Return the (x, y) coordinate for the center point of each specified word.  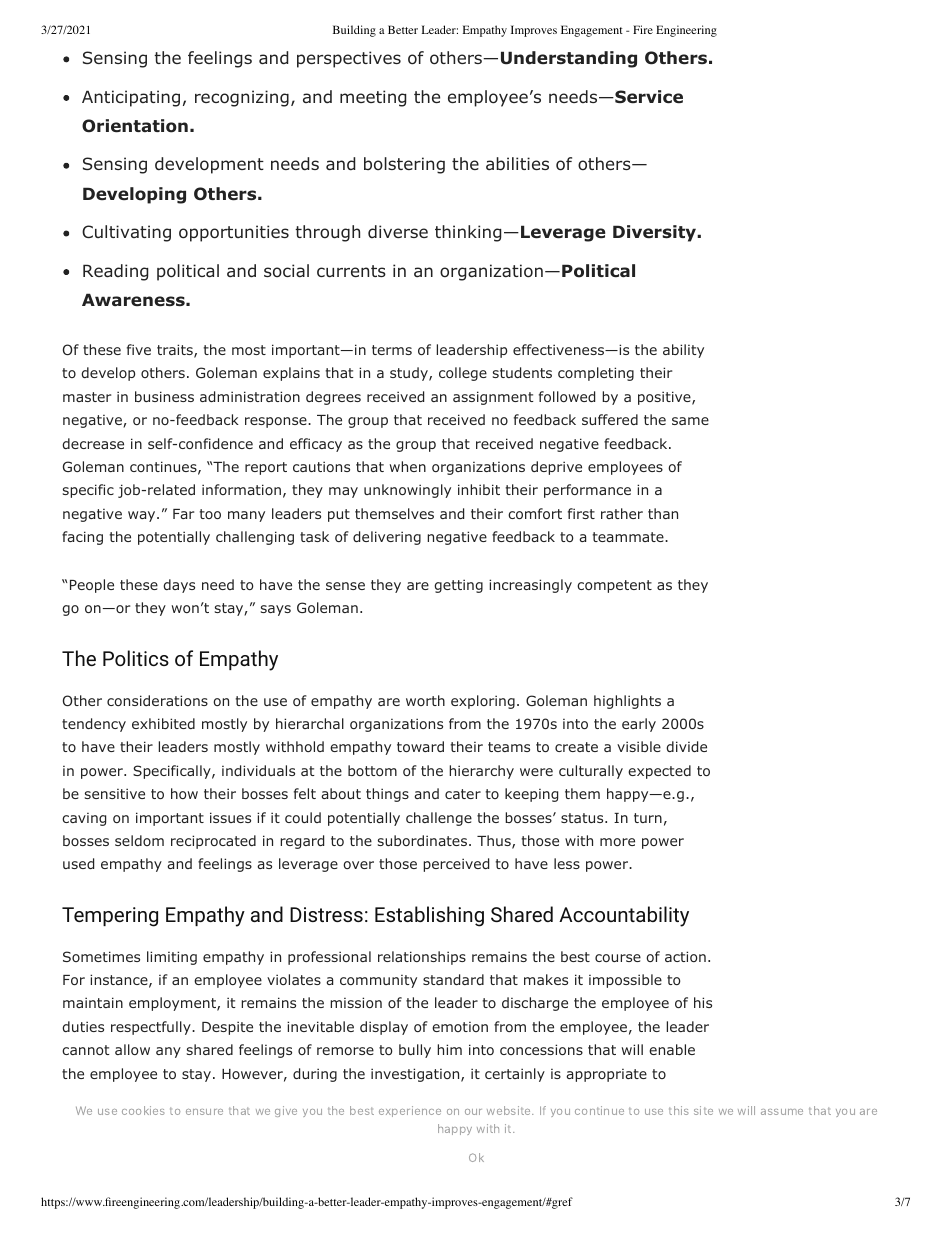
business (164, 396)
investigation (415, 1075)
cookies (143, 1110)
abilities (517, 163)
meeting (373, 98)
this (678, 1110)
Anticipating (131, 98)
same (690, 421)
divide (686, 746)
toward (420, 746)
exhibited (163, 723)
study (410, 374)
